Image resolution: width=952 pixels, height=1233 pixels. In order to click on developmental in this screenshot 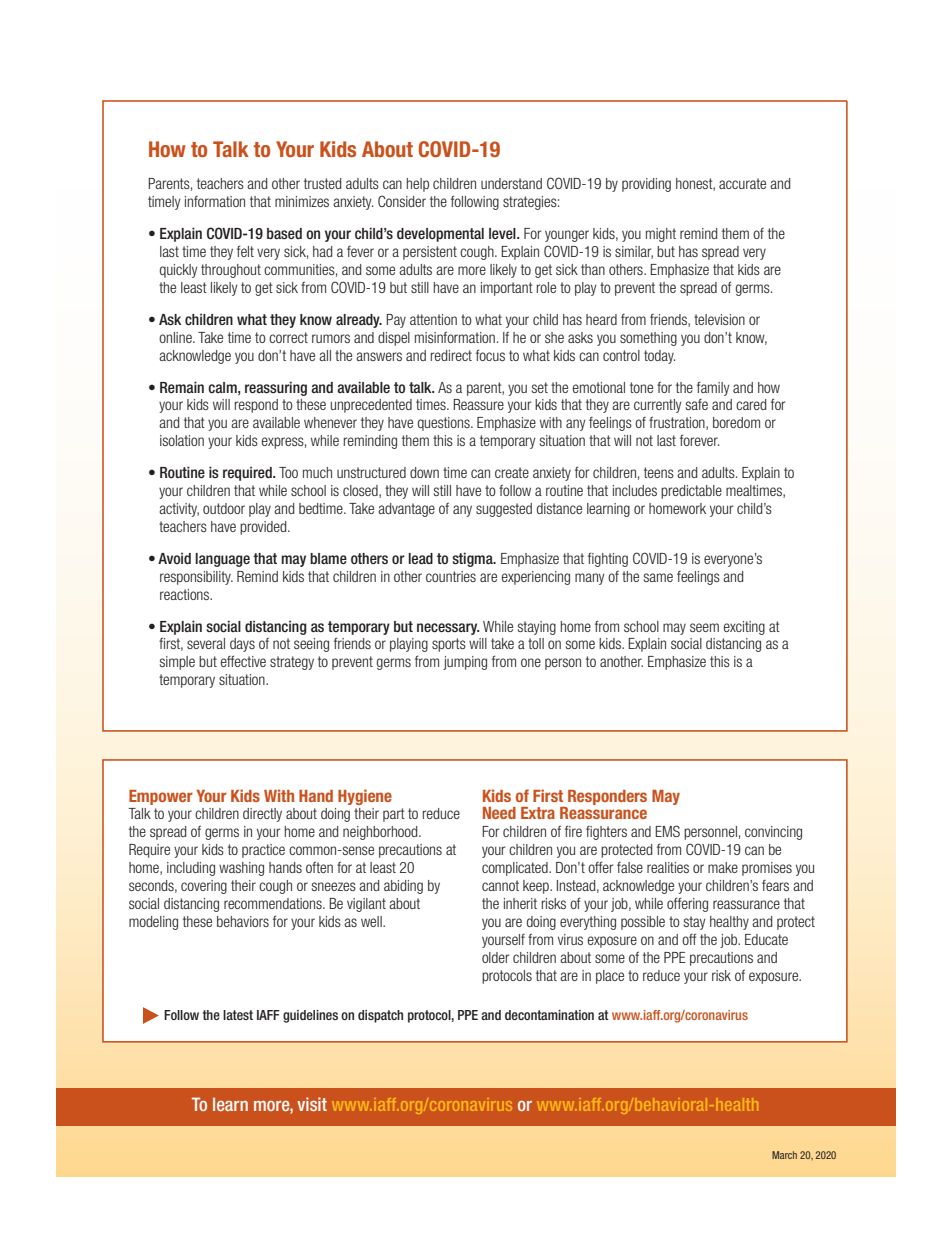, I will do `click(440, 235)`.
